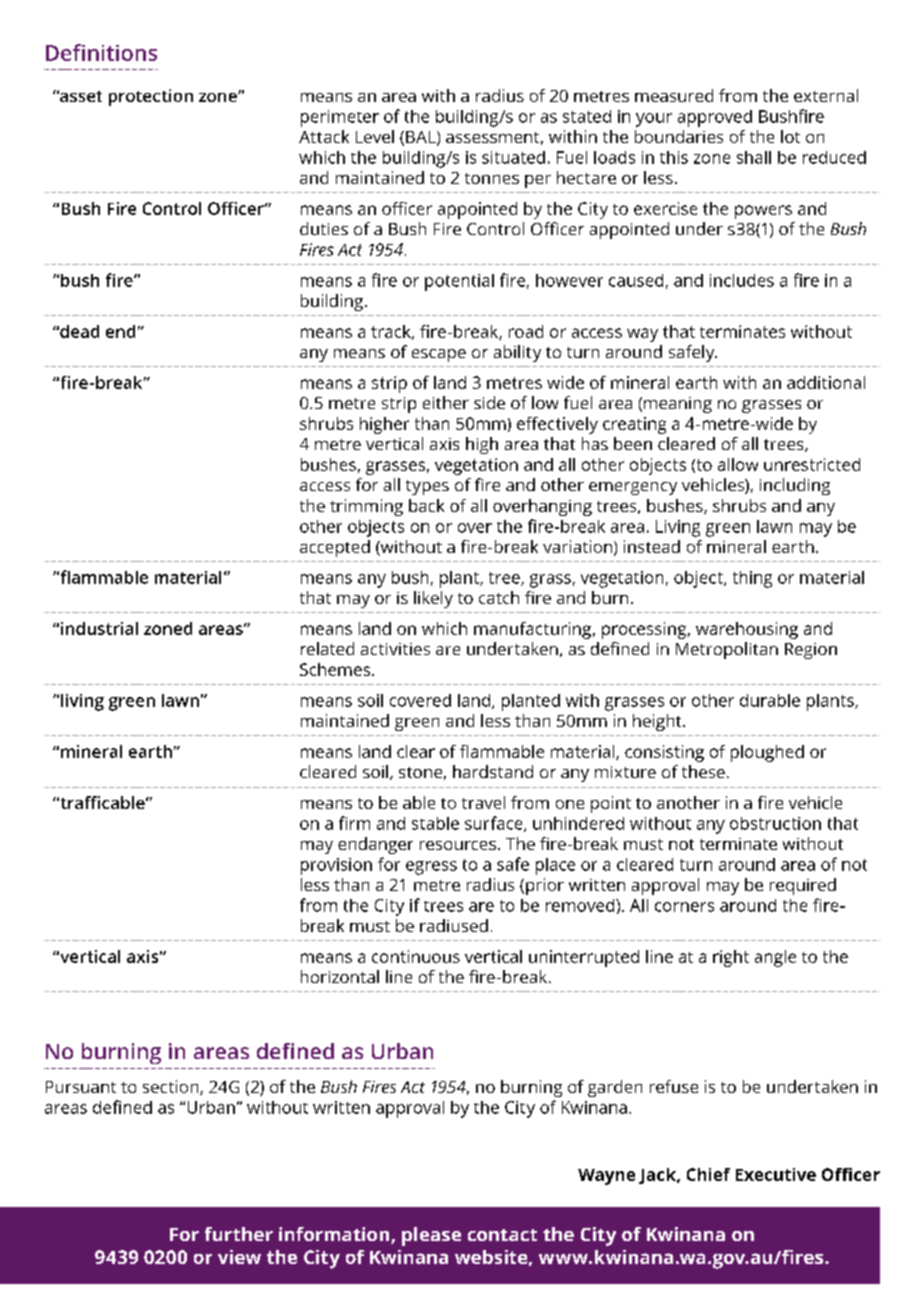 This page has width=924, height=1308. I want to click on Metropolitan, so click(727, 650).
